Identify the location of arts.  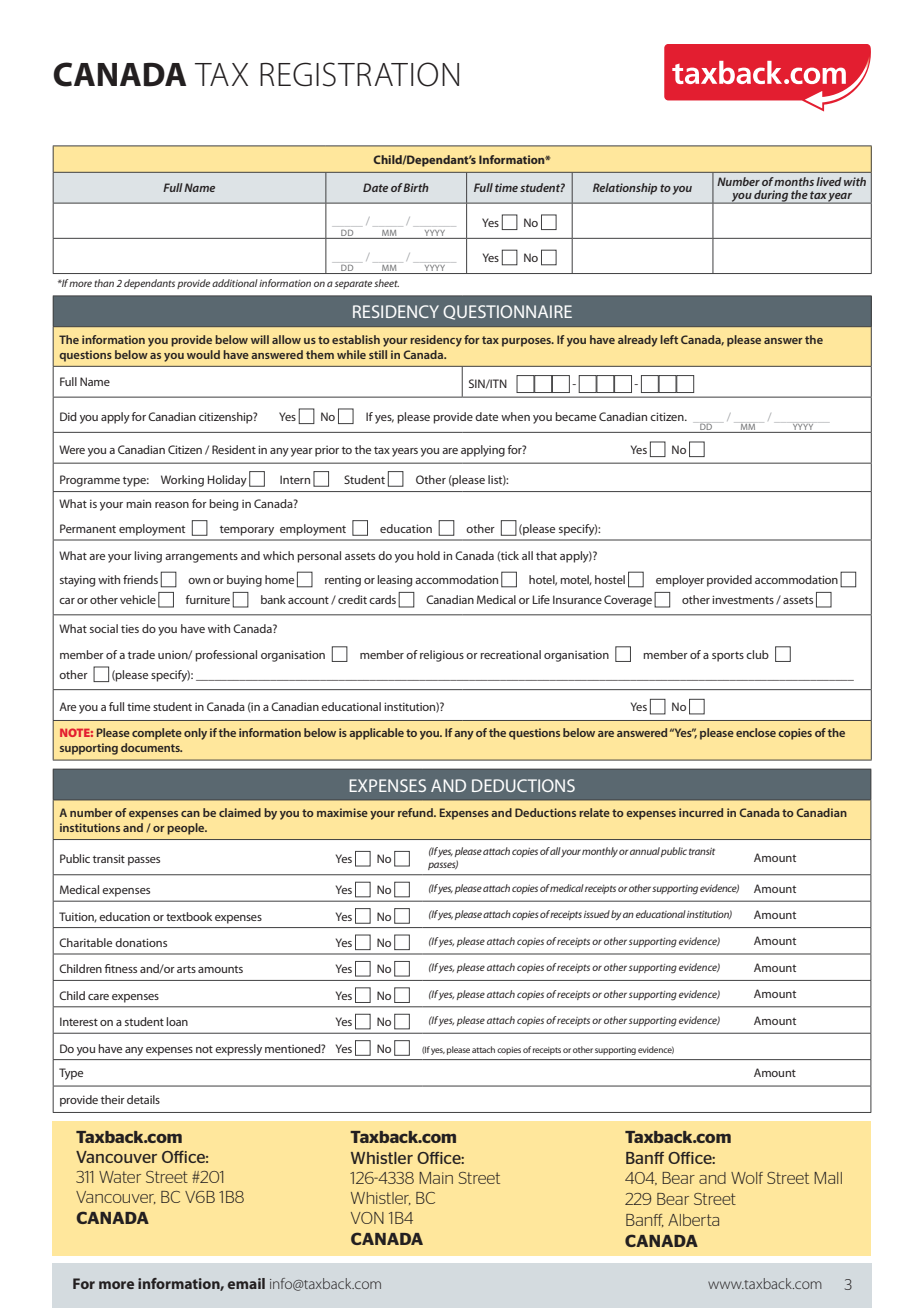
(186, 969).
